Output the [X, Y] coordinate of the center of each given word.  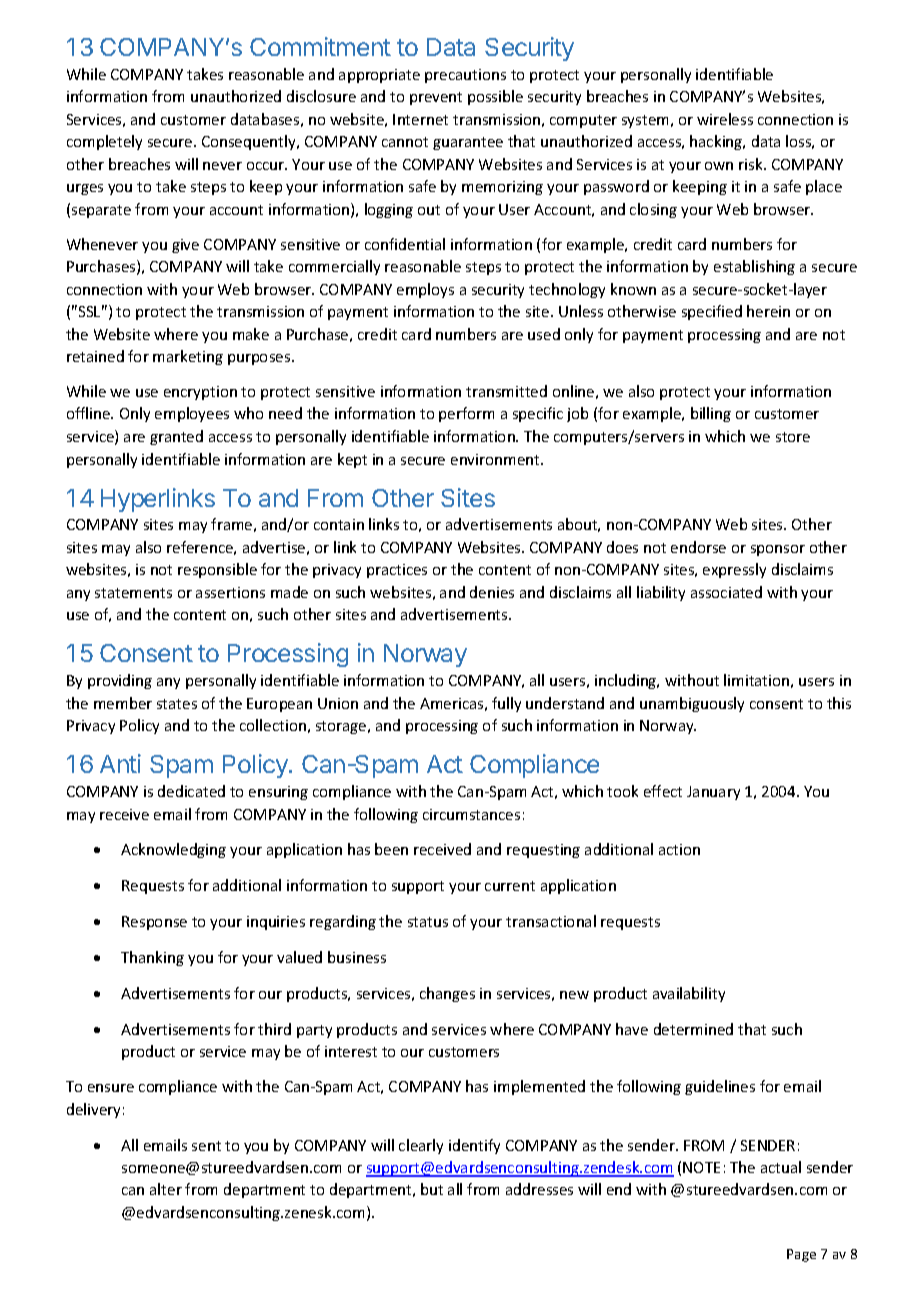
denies [492, 592]
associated [726, 592]
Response [154, 923]
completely [104, 142]
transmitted [506, 391]
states [177, 704]
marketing [188, 357]
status [428, 922]
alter [166, 1189]
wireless [725, 119]
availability [689, 994]
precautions [465, 76]
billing [711, 414]
